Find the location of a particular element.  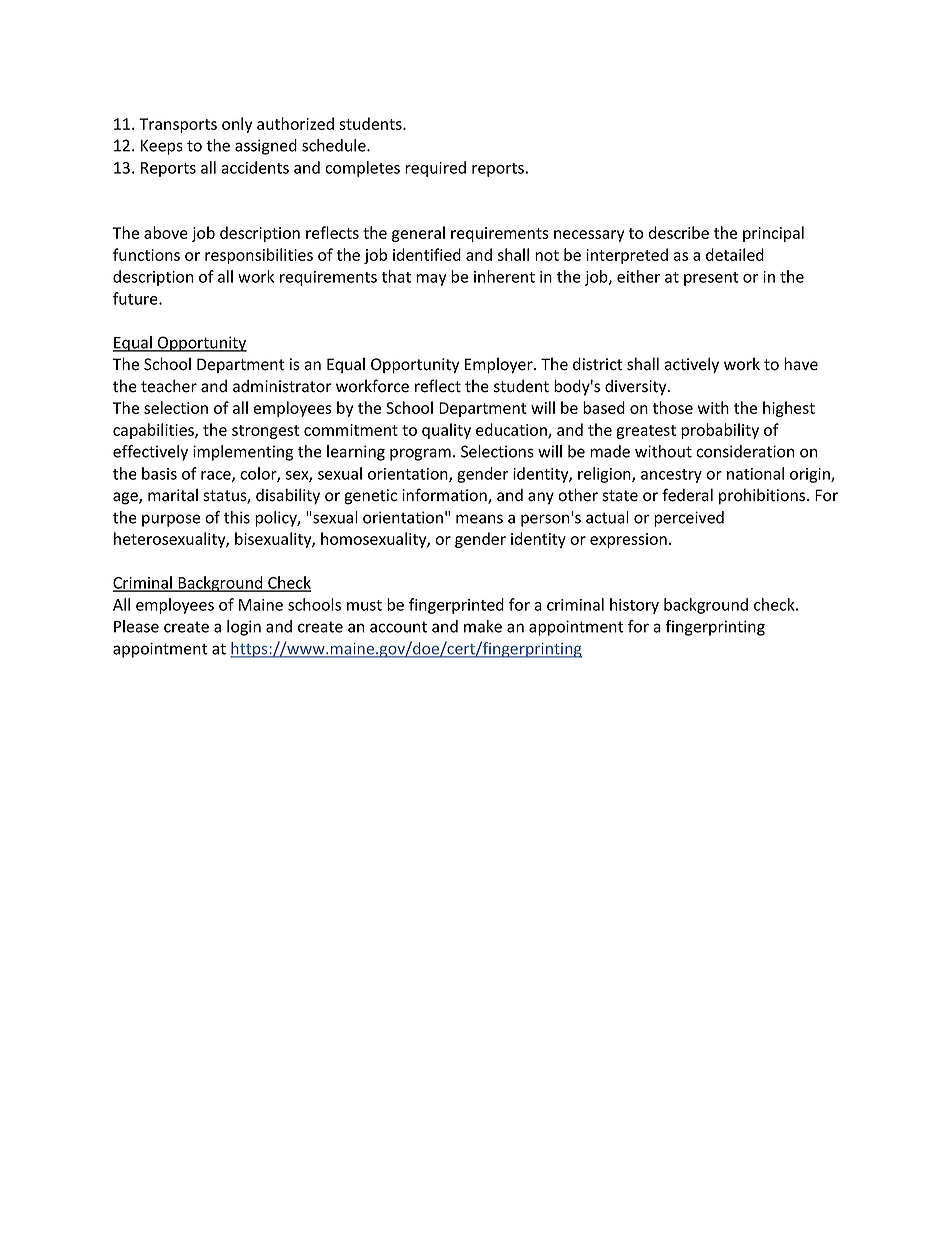

detailed is located at coordinates (735, 254).
